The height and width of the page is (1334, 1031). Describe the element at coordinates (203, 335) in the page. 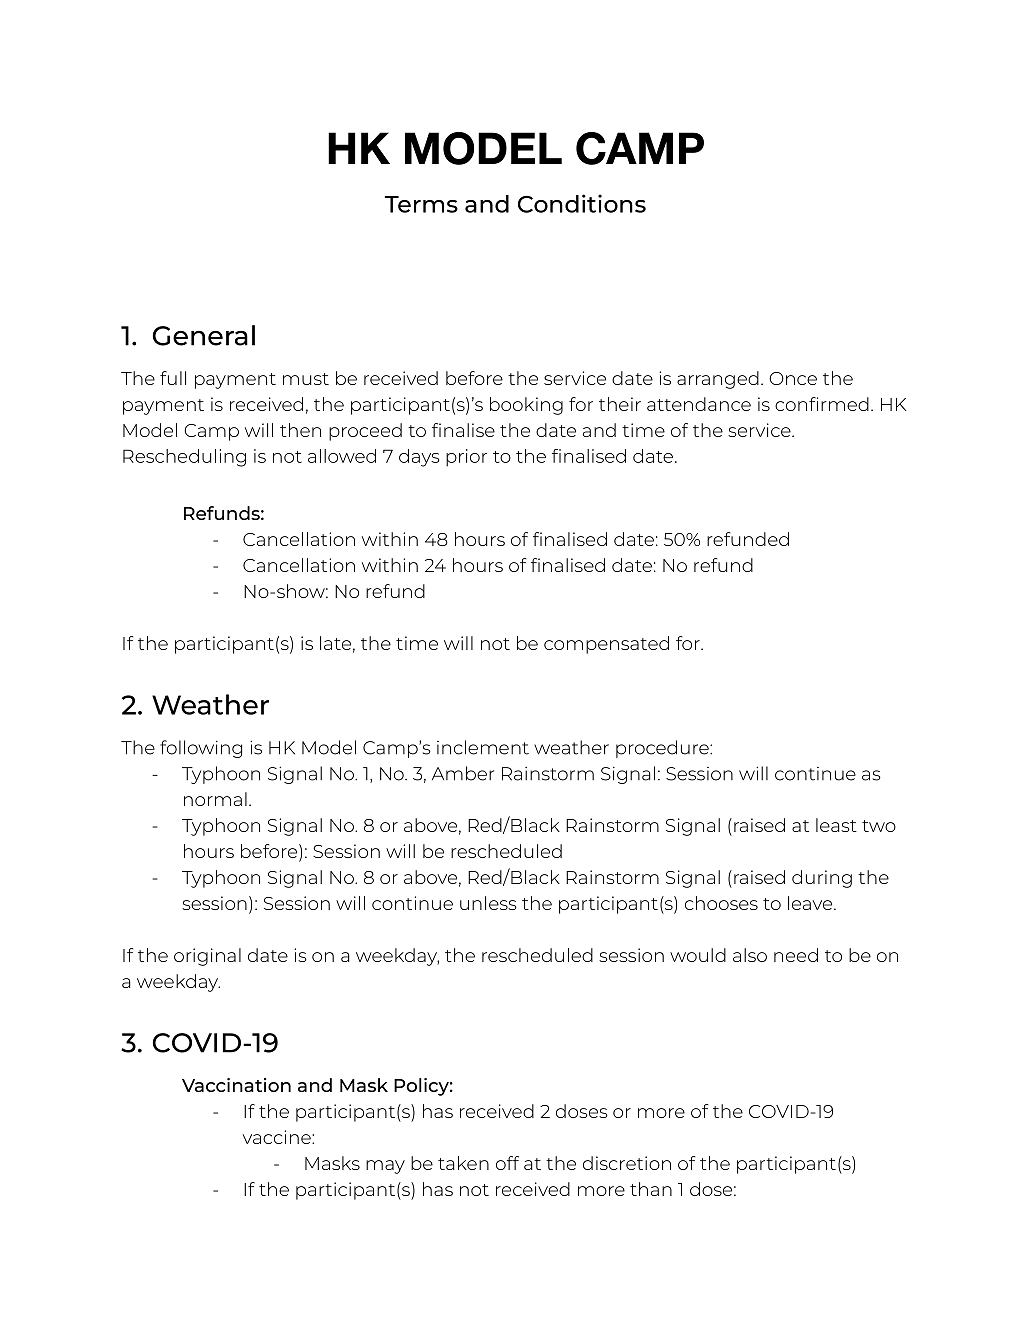

I see `General` at that location.
